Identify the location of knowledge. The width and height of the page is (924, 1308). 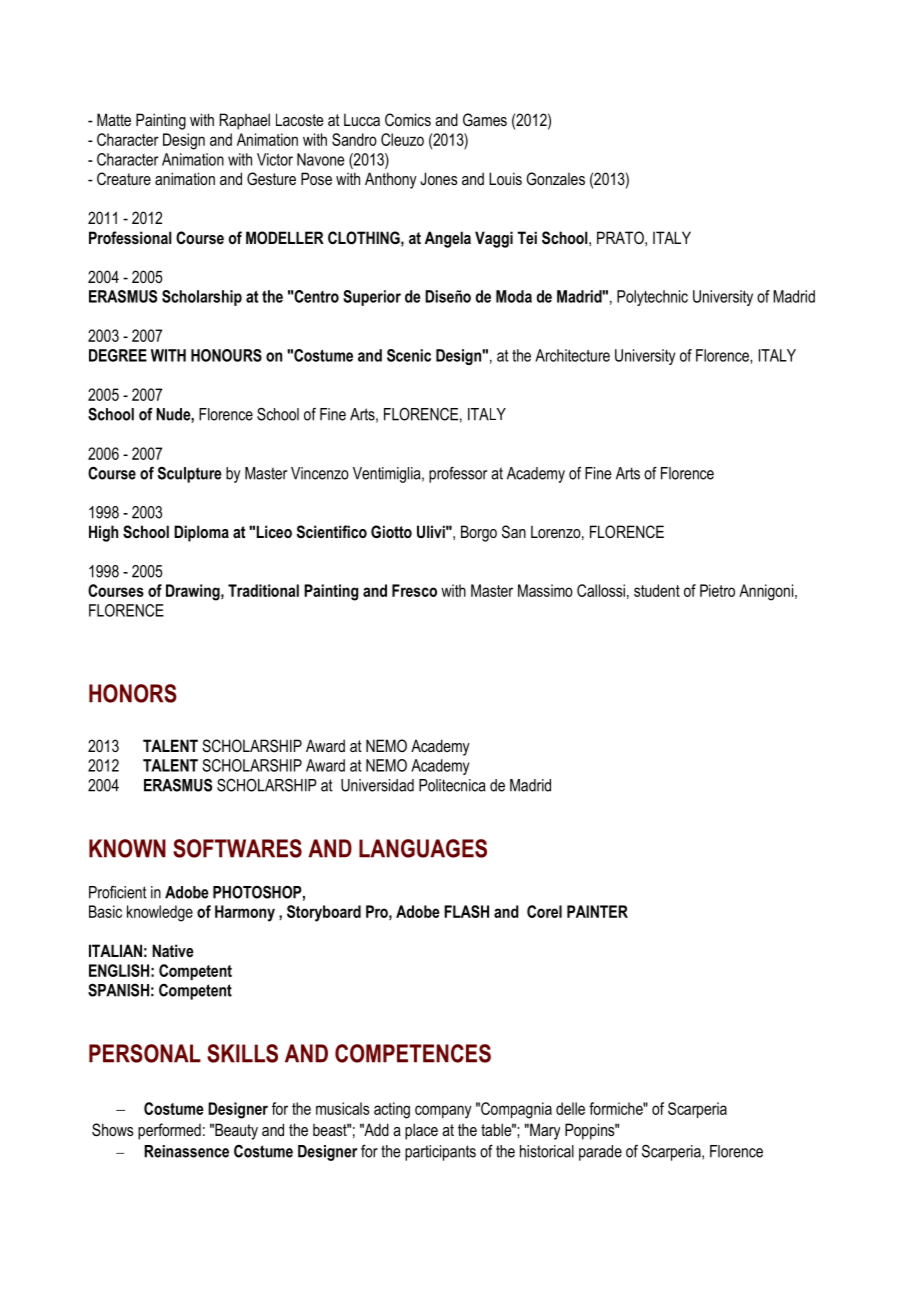
(160, 913).
